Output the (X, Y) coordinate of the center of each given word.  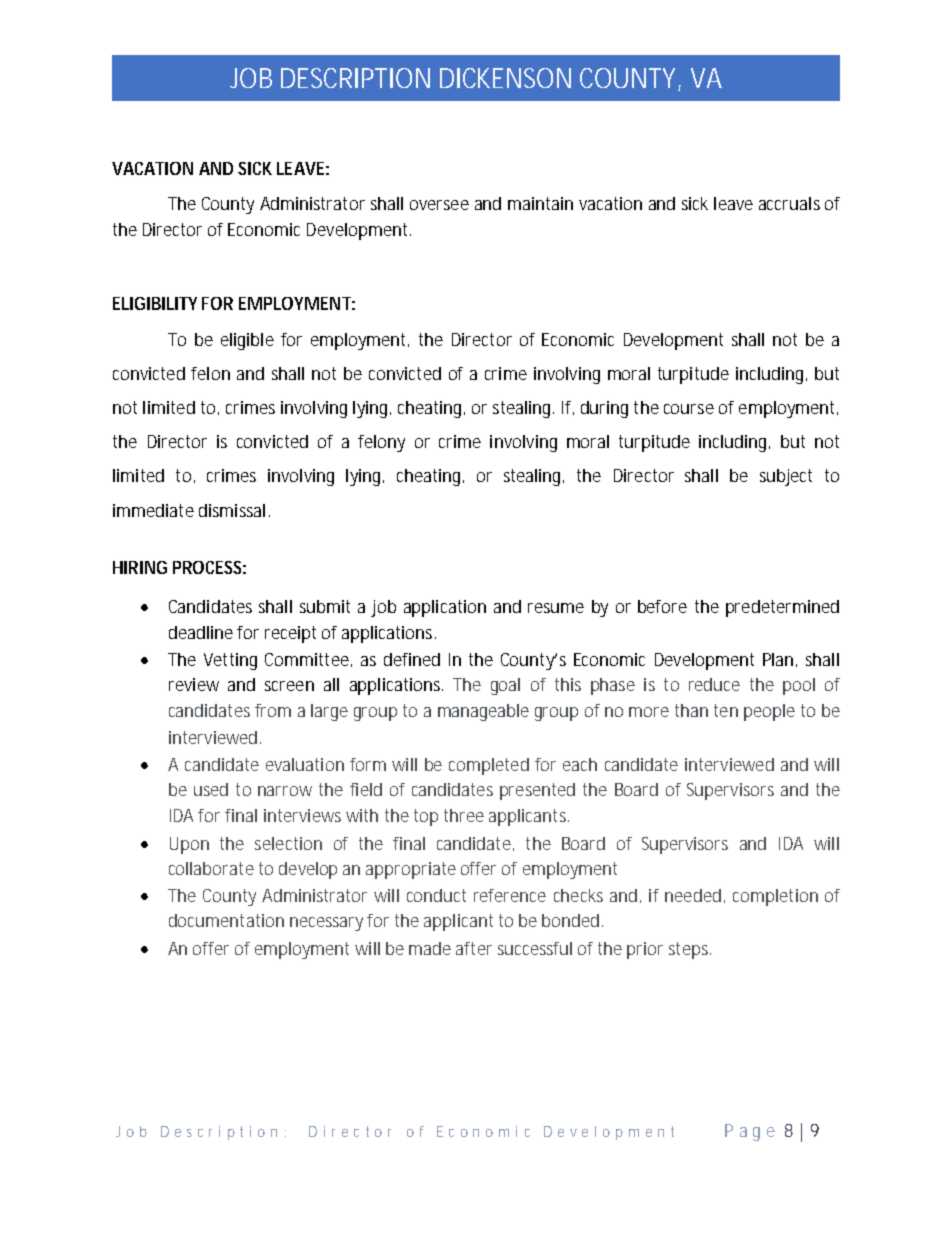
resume (556, 608)
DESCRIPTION (355, 78)
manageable (483, 712)
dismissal (232, 510)
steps (690, 950)
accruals (789, 203)
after (474, 948)
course (689, 409)
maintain (540, 203)
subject (786, 477)
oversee (439, 205)
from (273, 710)
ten (726, 710)
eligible (247, 341)
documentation (226, 920)
